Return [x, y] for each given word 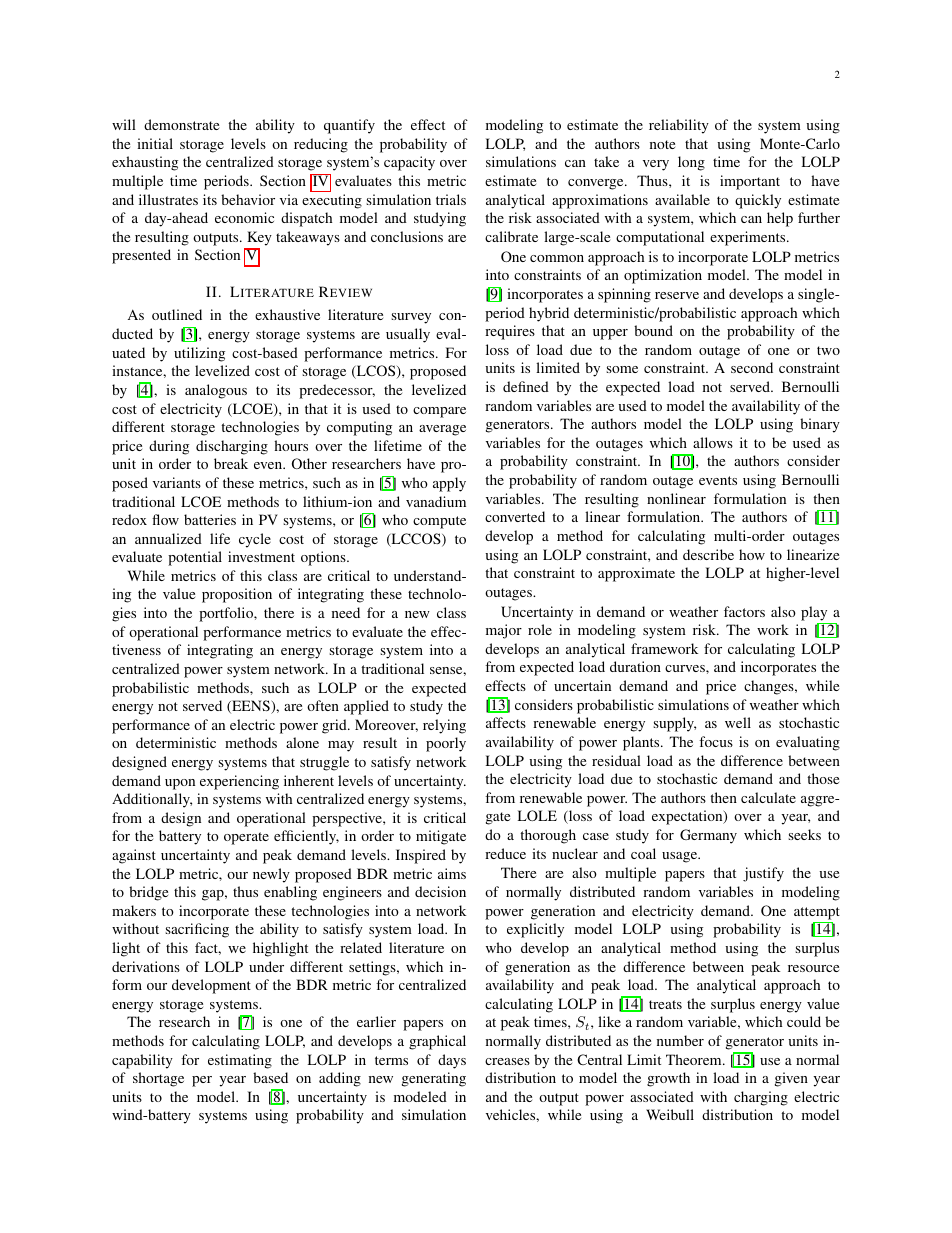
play [814, 613]
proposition [237, 595]
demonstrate [181, 124]
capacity [409, 163]
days [452, 1061]
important [750, 182]
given [791, 1079]
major [504, 631]
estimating [240, 1061]
